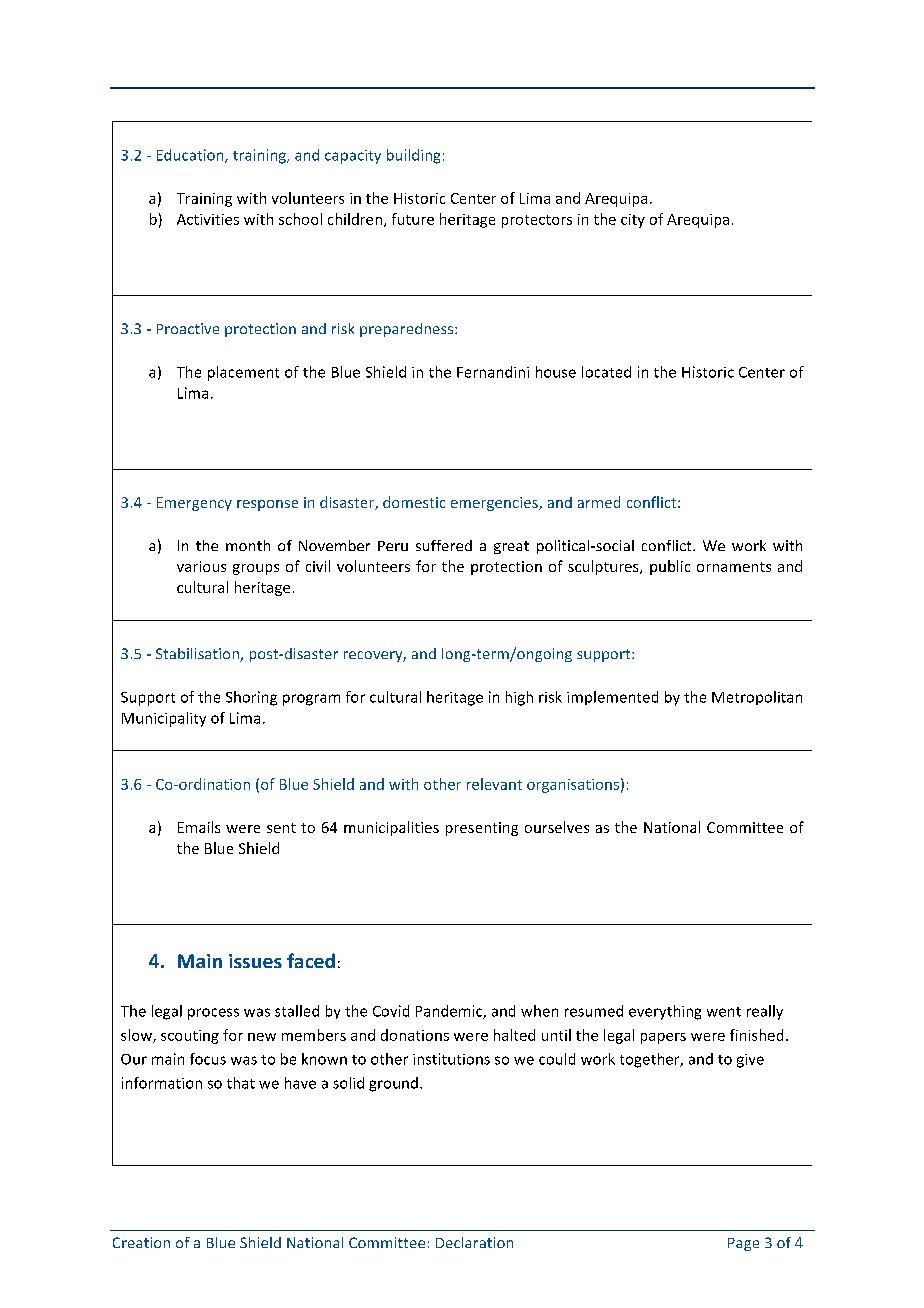 The height and width of the image is (1308, 924). What do you see at coordinates (599, 502) in the image?
I see `armed` at bounding box center [599, 502].
